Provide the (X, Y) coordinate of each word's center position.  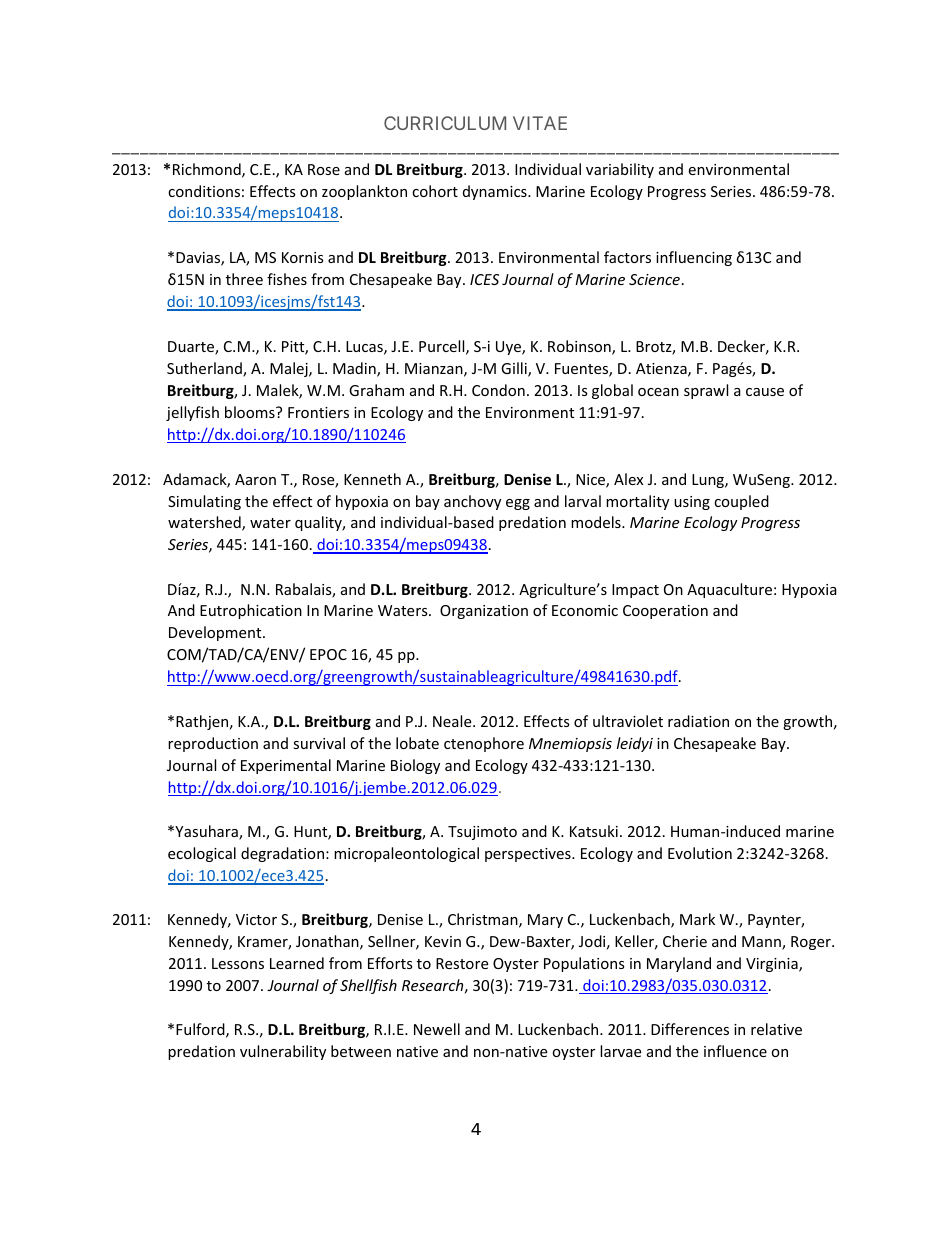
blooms (251, 412)
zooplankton (364, 192)
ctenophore (484, 744)
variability (620, 170)
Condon (498, 390)
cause (765, 392)
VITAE (540, 123)
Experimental (286, 766)
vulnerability (283, 1052)
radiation (698, 721)
